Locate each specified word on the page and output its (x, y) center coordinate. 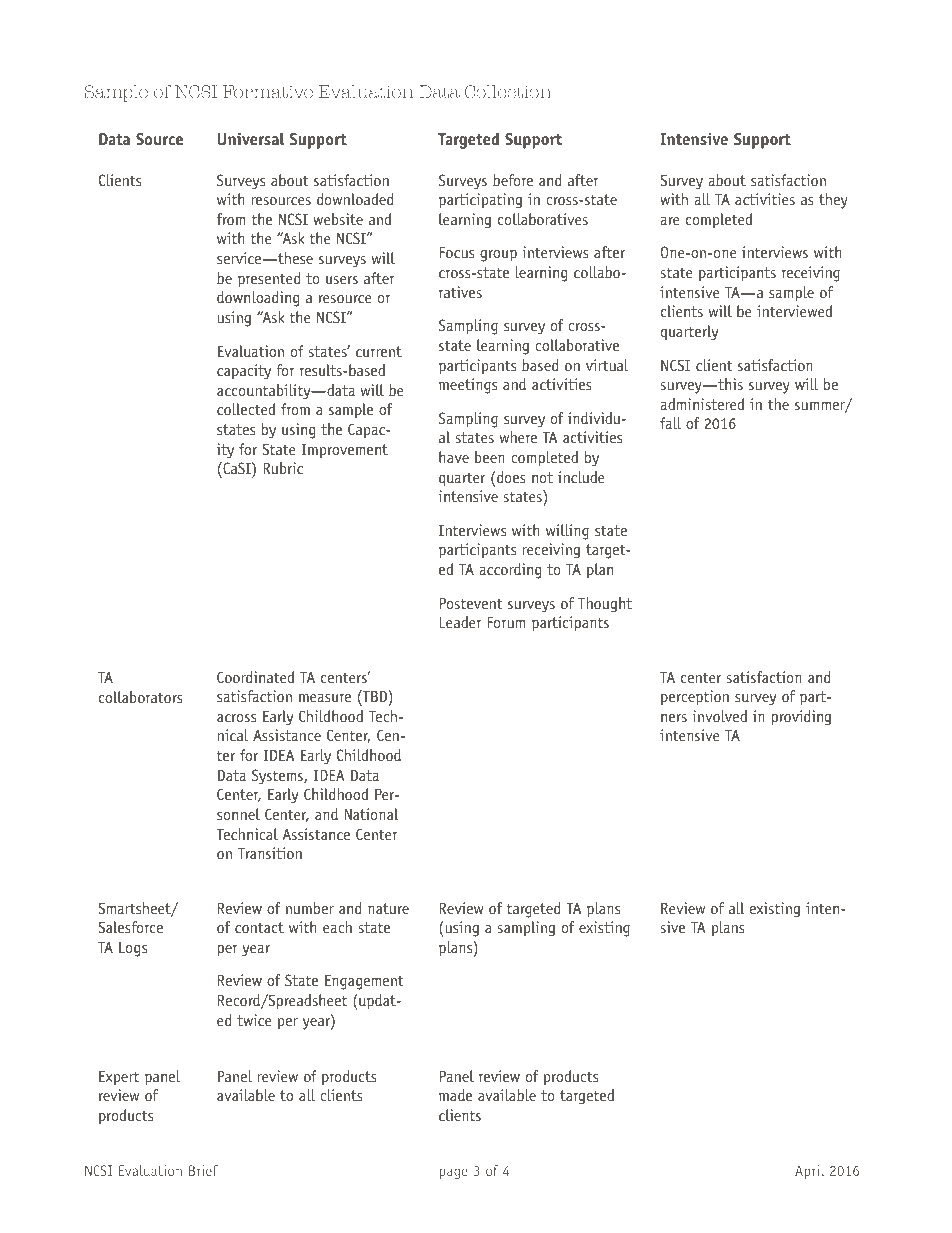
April (809, 1172)
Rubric (283, 468)
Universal (251, 139)
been (490, 457)
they (833, 201)
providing (801, 718)
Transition (270, 853)
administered (702, 404)
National (372, 814)
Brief (203, 1170)
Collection (508, 92)
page (452, 1173)
